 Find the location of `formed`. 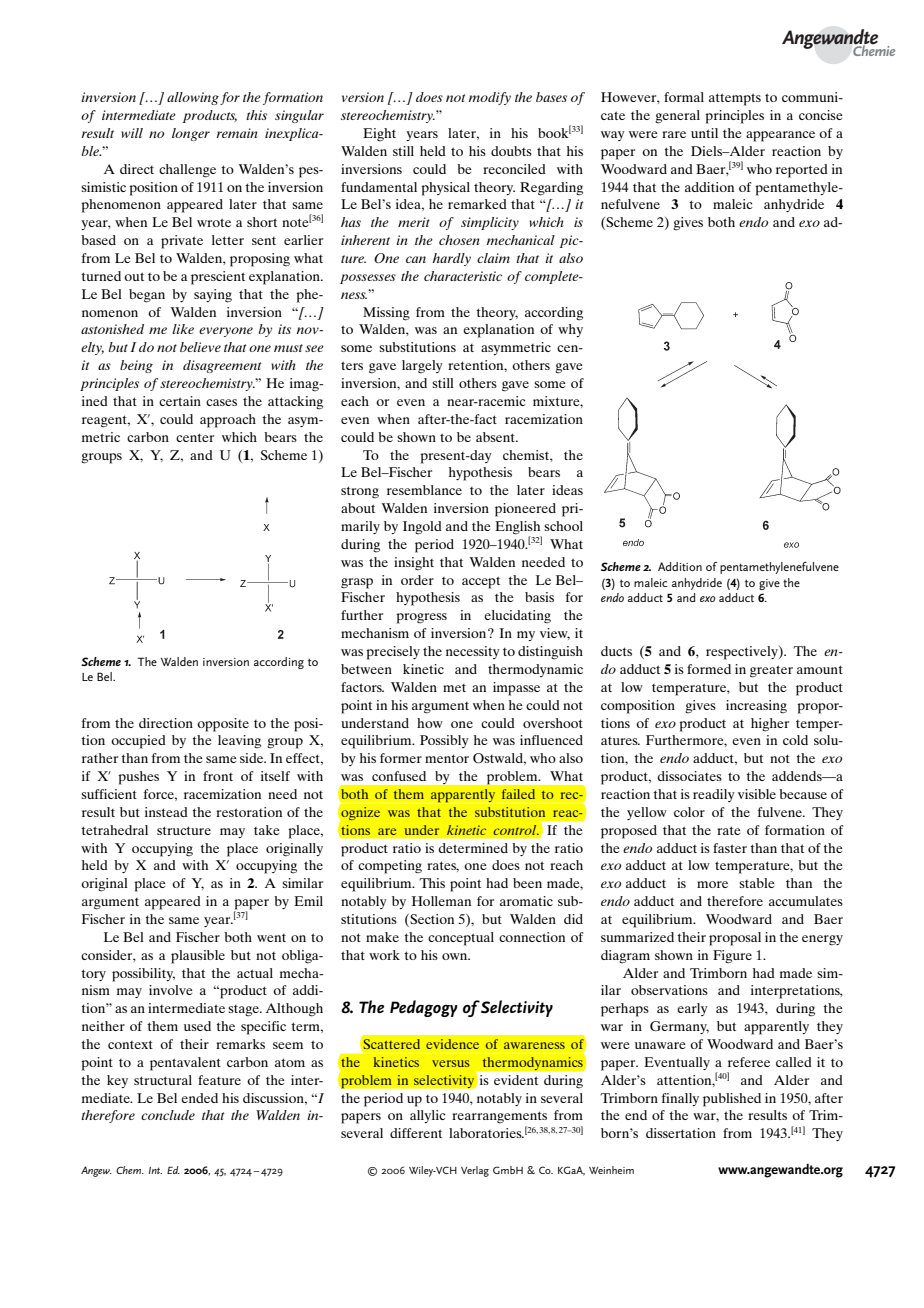

formed is located at coordinates (709, 669).
